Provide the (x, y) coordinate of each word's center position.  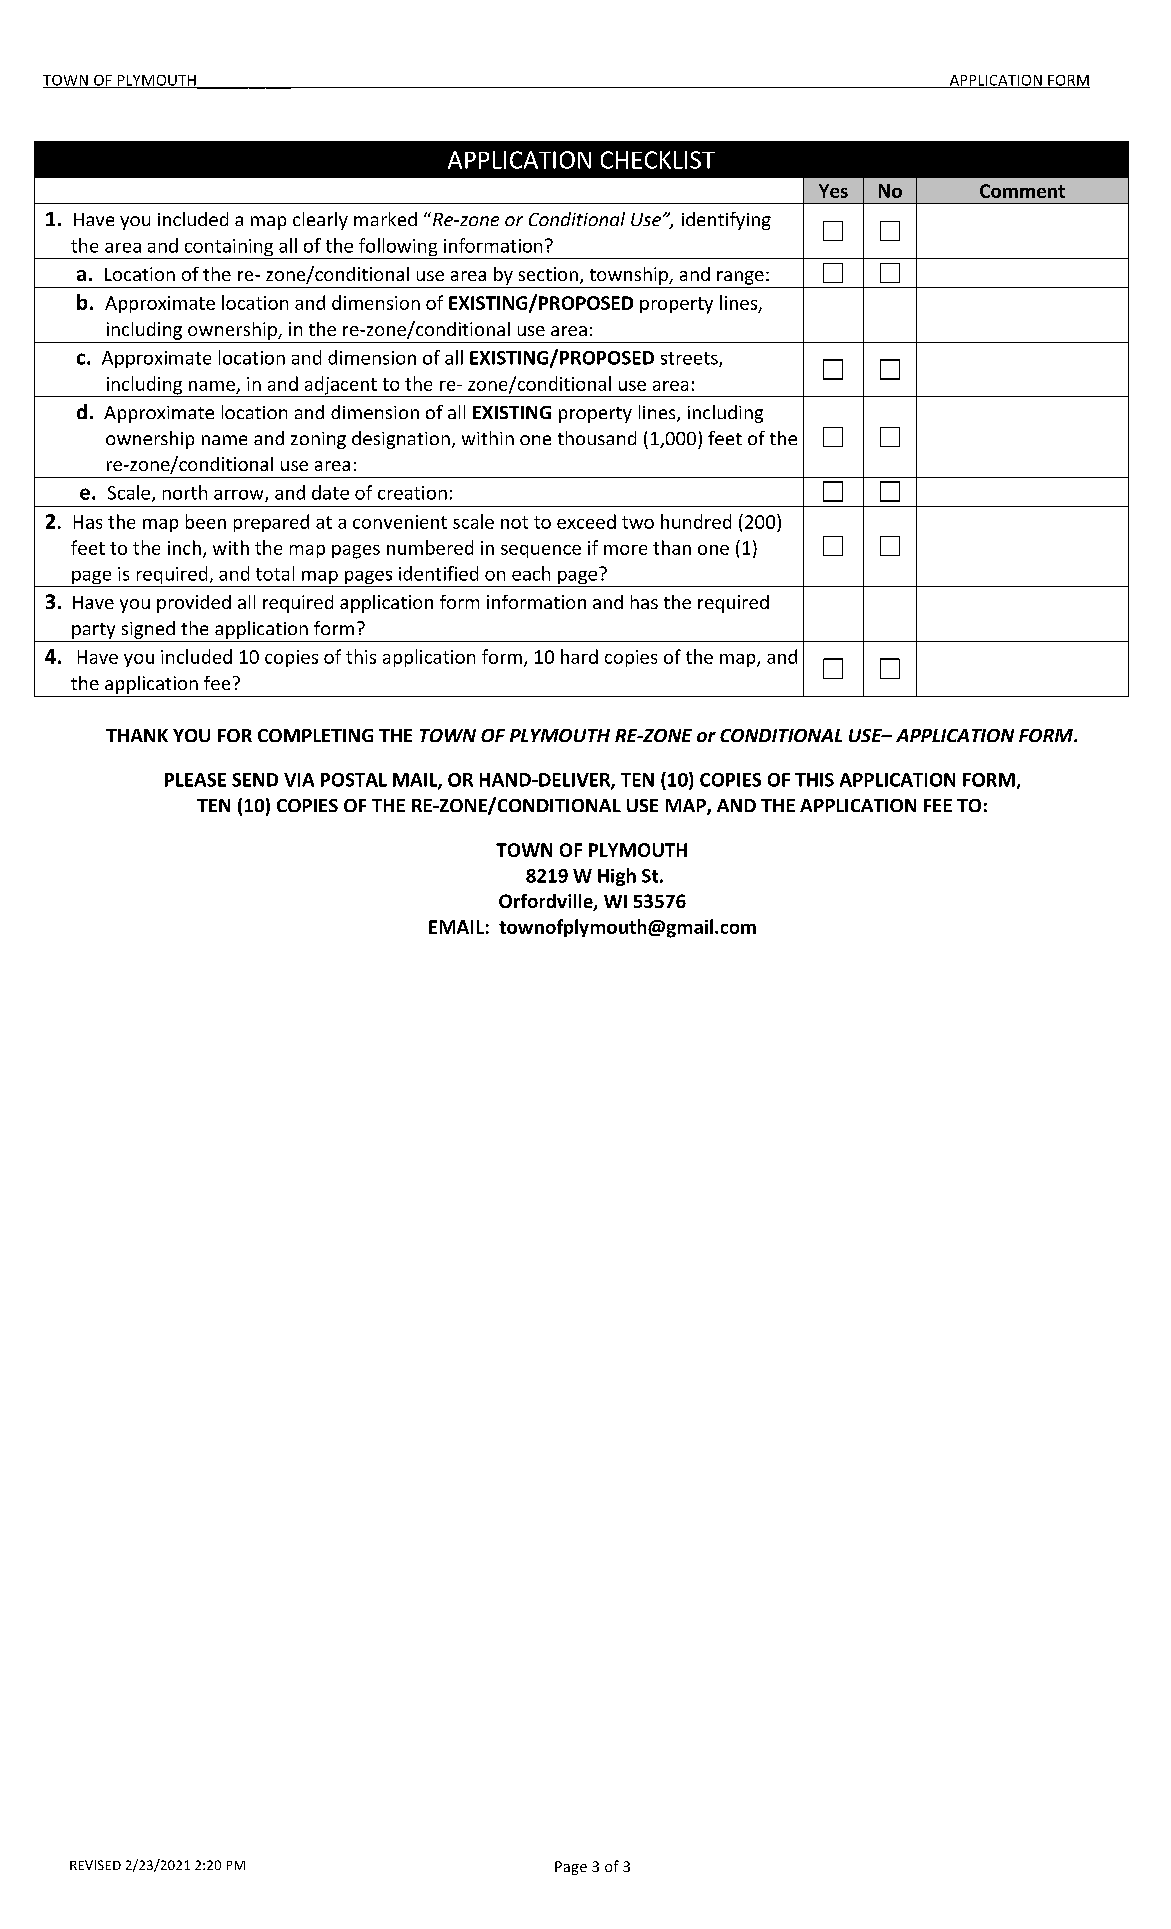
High (617, 877)
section (548, 274)
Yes (833, 191)
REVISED (95, 1865)
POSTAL (354, 780)
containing (229, 249)
